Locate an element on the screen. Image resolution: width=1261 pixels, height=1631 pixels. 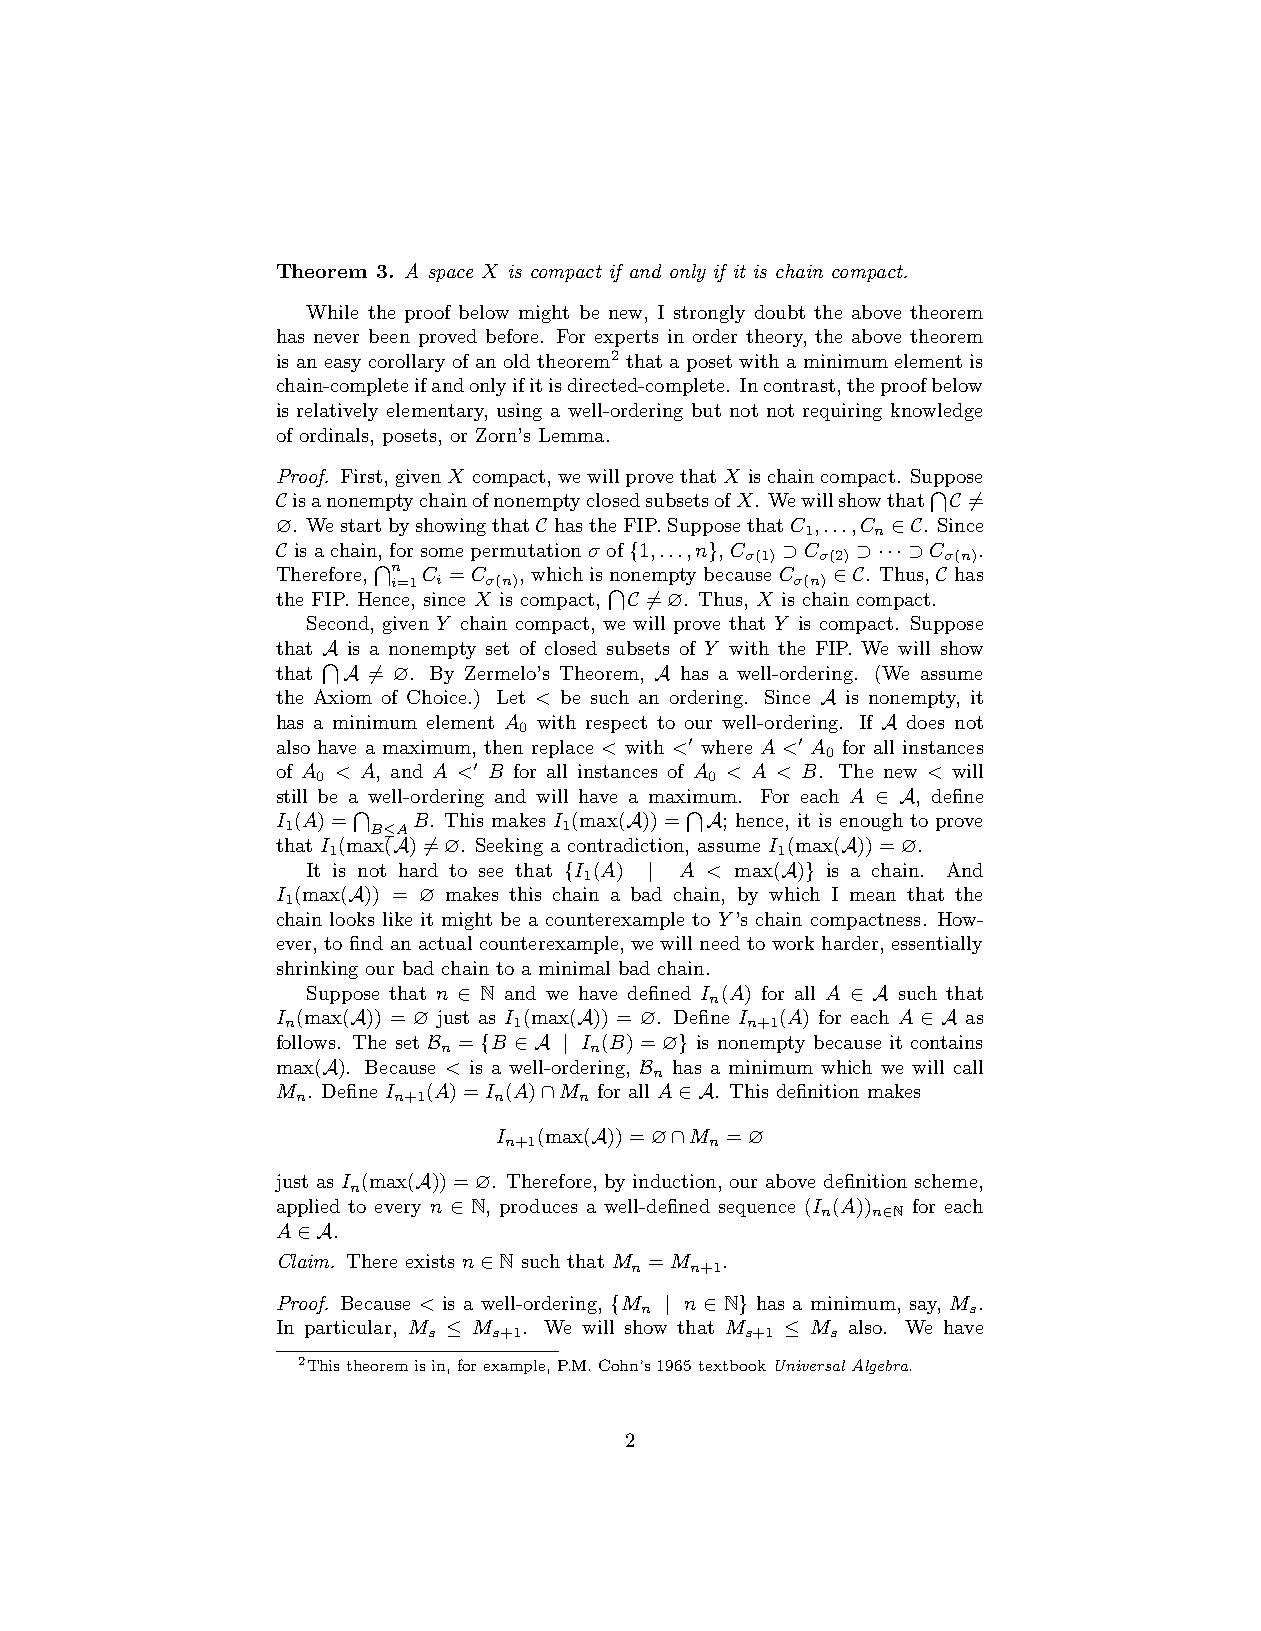
mean is located at coordinates (873, 896).
